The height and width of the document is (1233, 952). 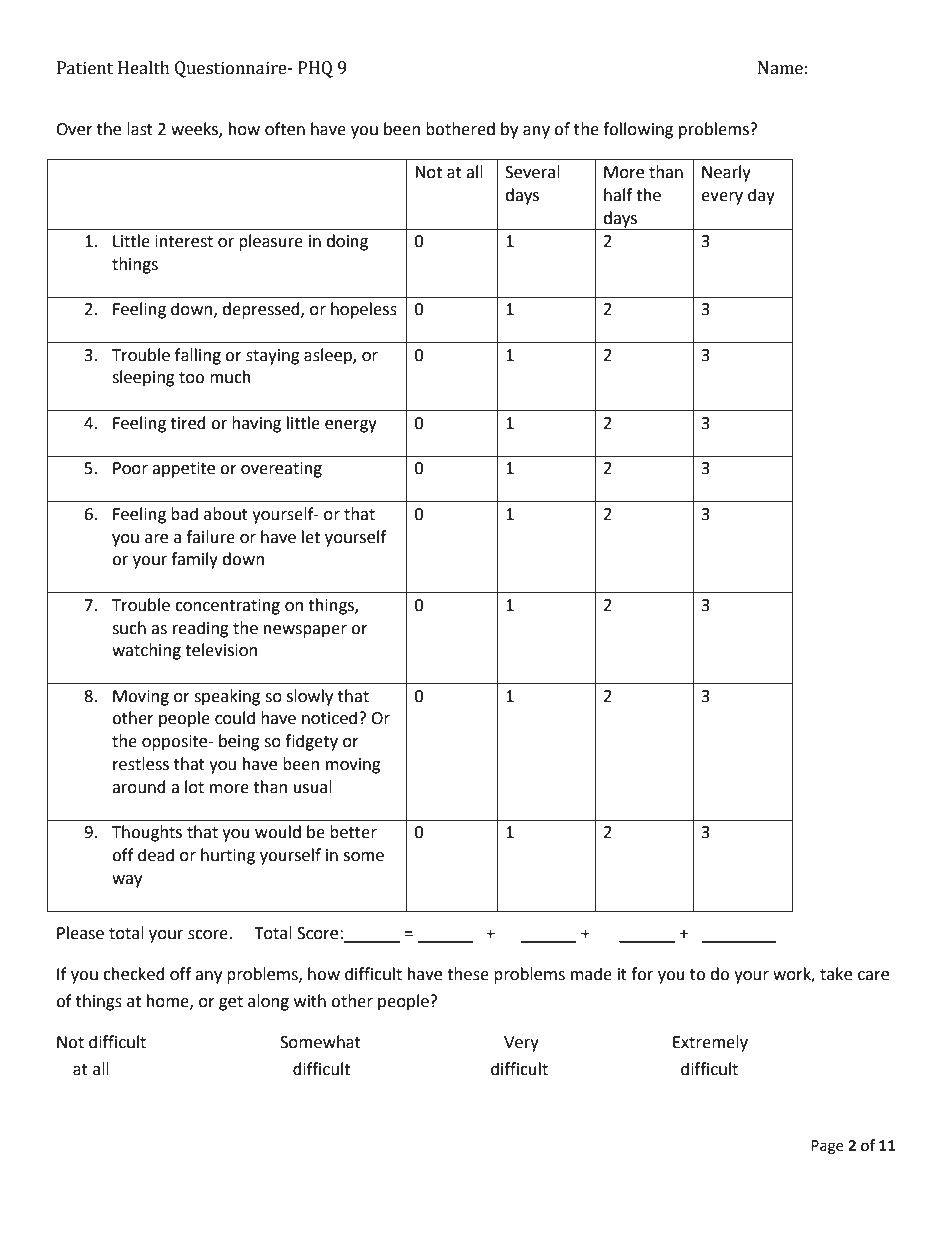 I want to click on Nearly, so click(x=726, y=173).
